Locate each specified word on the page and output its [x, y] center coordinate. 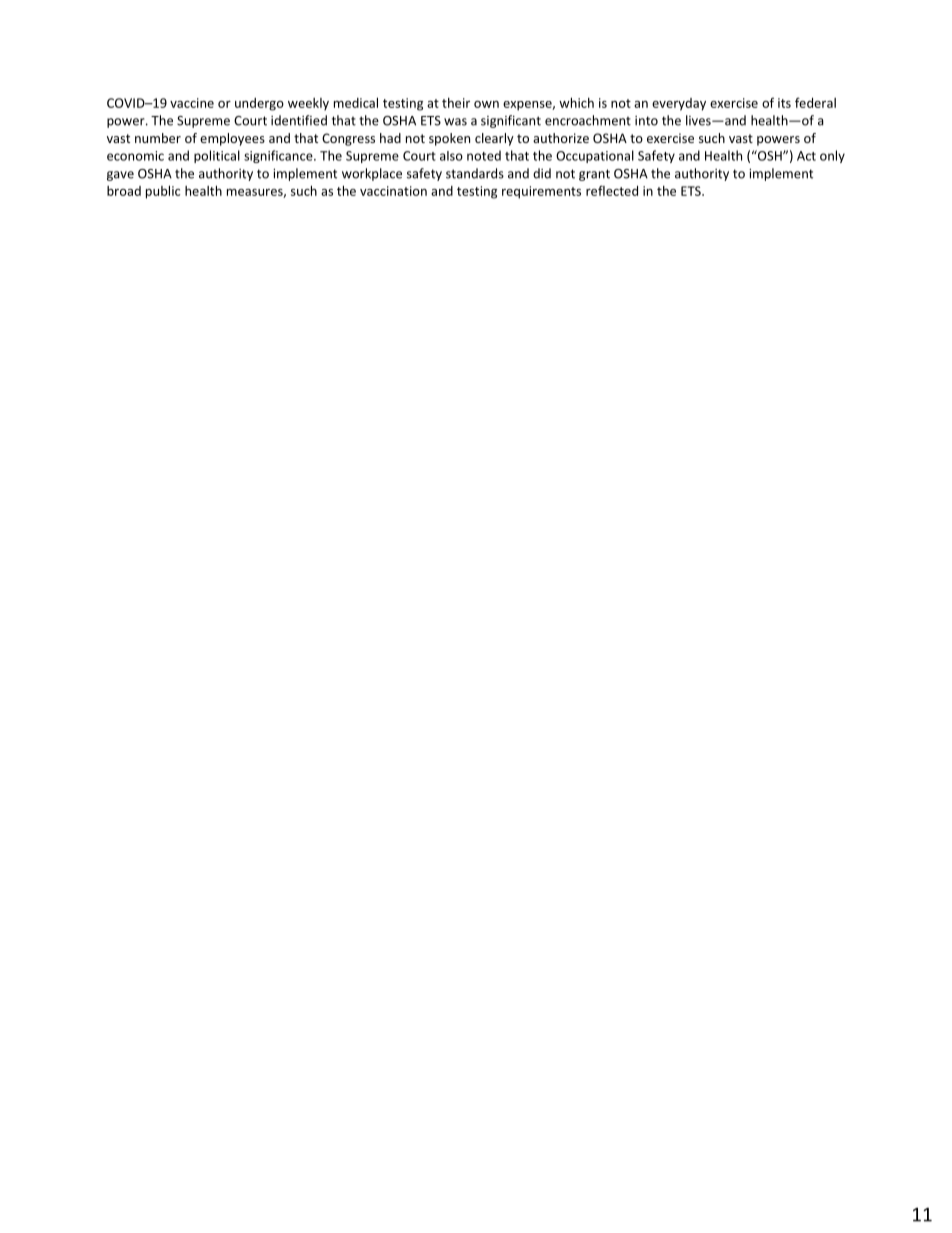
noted [484, 155]
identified [299, 120]
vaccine [192, 103]
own [486, 104]
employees [232, 139]
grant [594, 175]
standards [475, 173]
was [455, 122]
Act [806, 156]
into [646, 121]
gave [120, 176]
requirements [541, 192]
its [784, 103]
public [163, 192]
